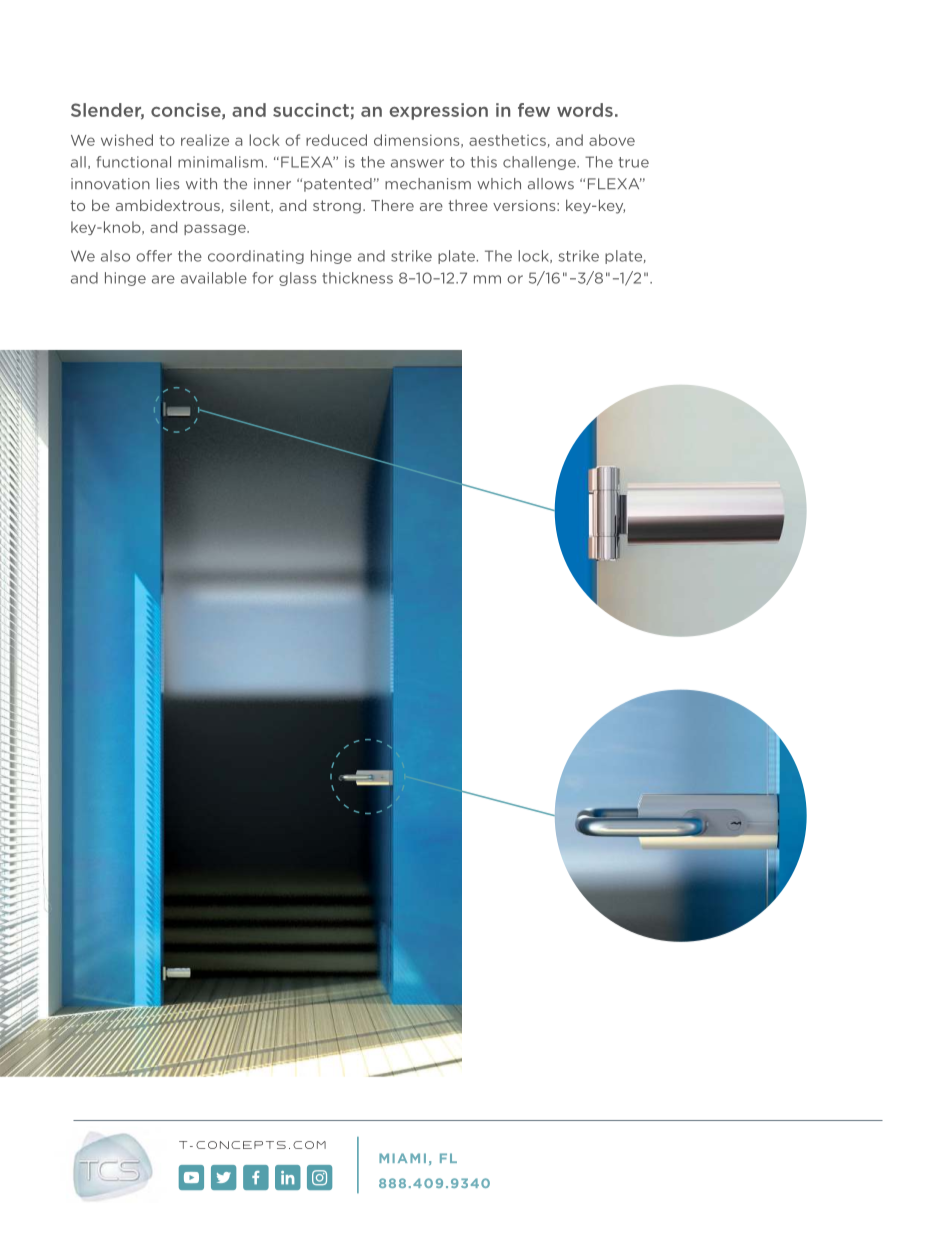  I want to click on realize, so click(205, 140).
